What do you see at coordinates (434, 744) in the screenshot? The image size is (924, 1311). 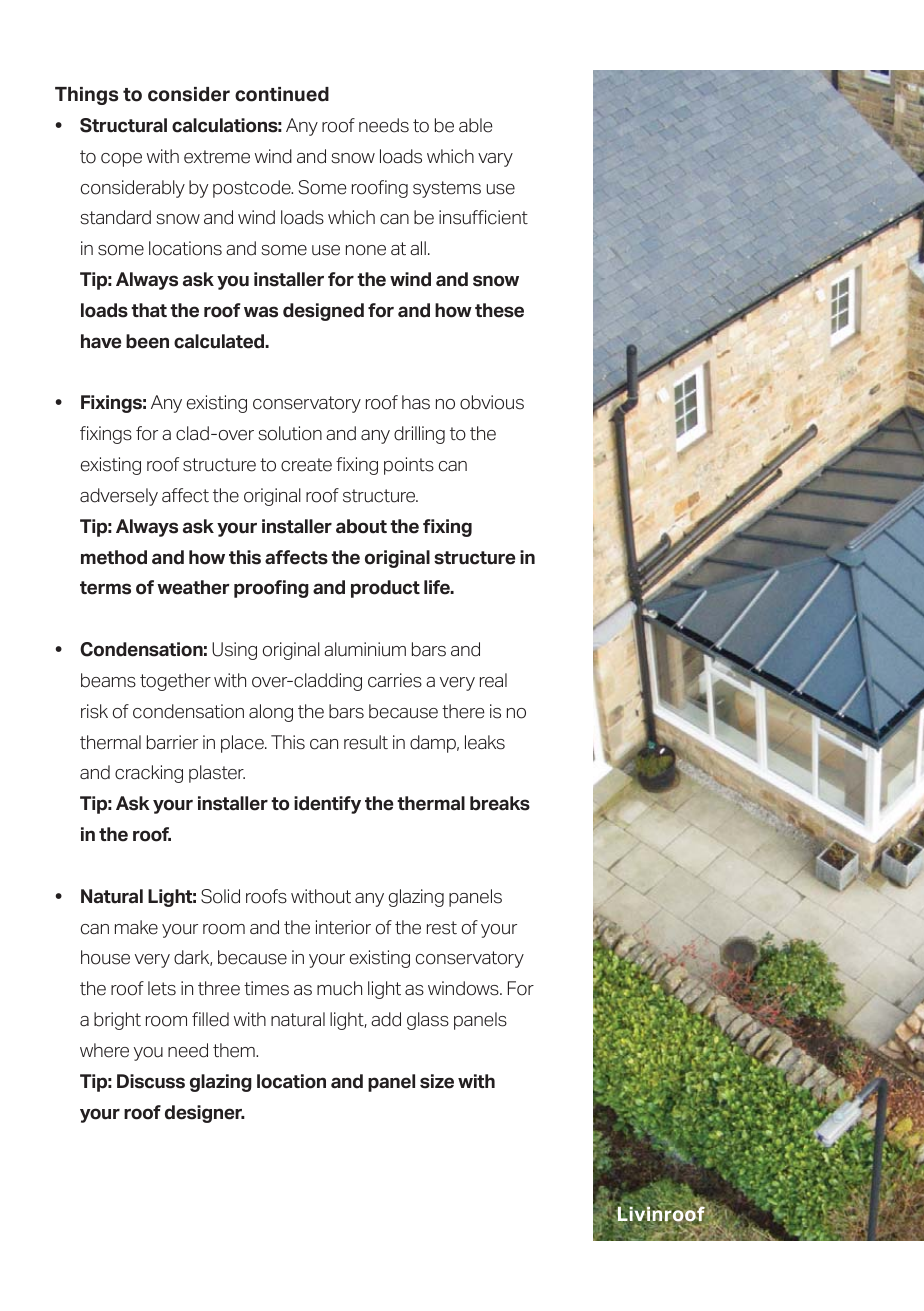 I see `damp` at bounding box center [434, 744].
